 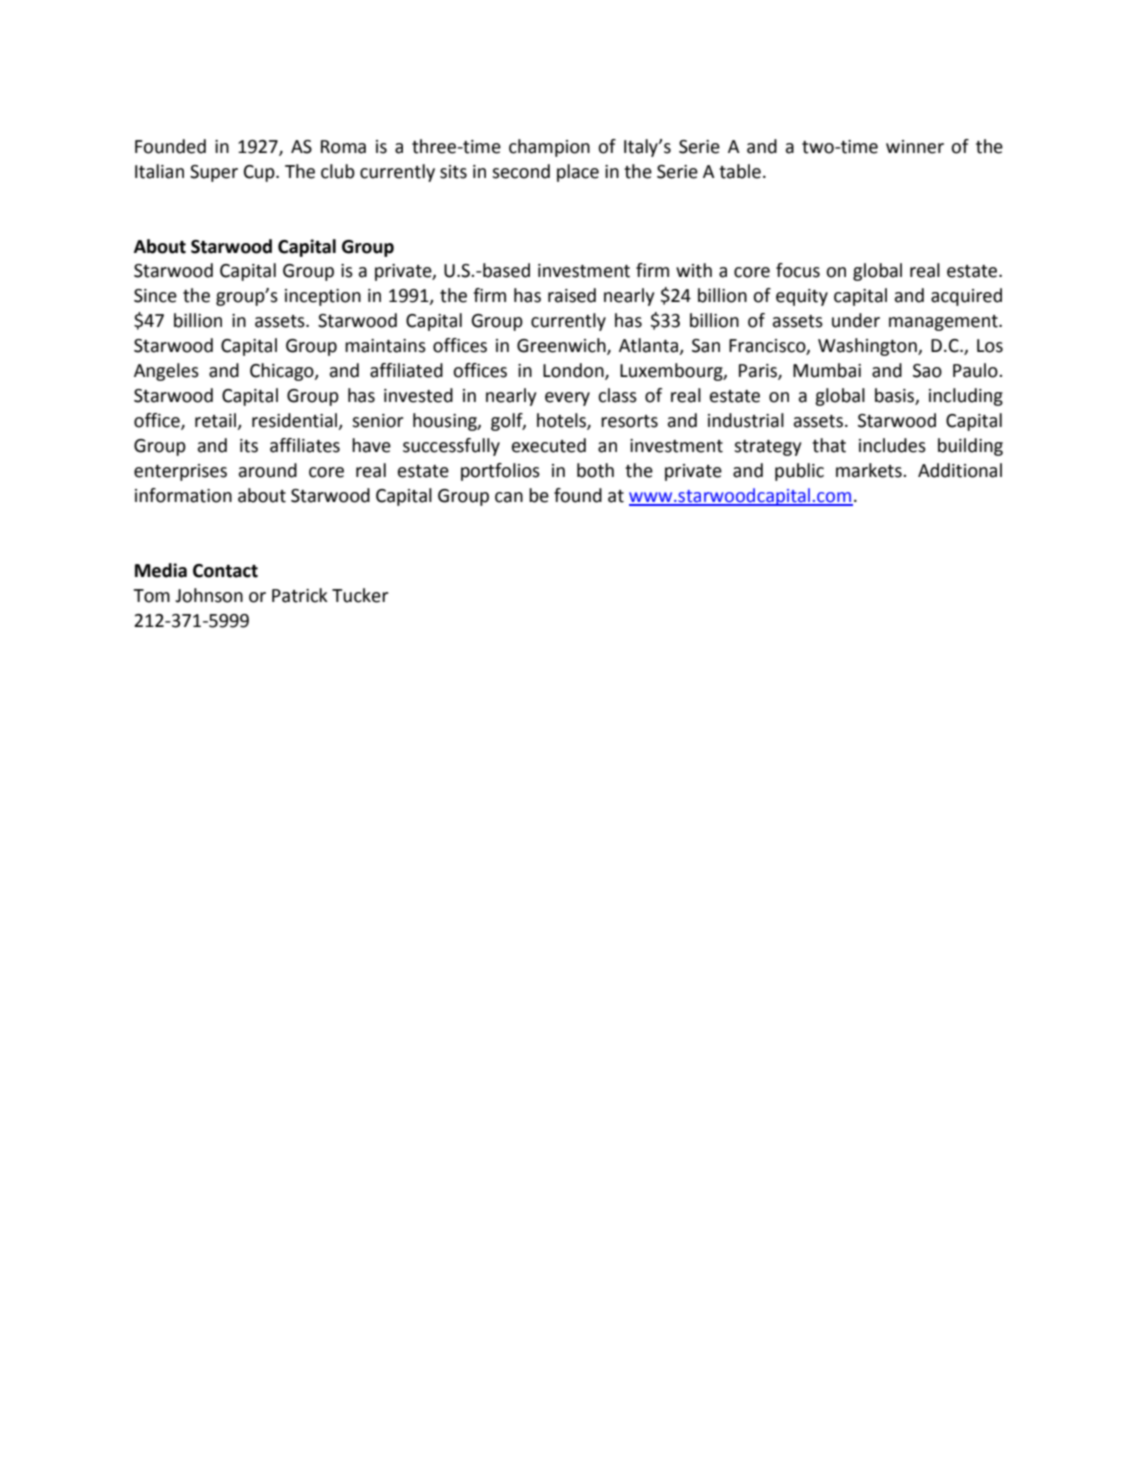 What do you see at coordinates (892, 445) in the page?
I see `includes` at bounding box center [892, 445].
